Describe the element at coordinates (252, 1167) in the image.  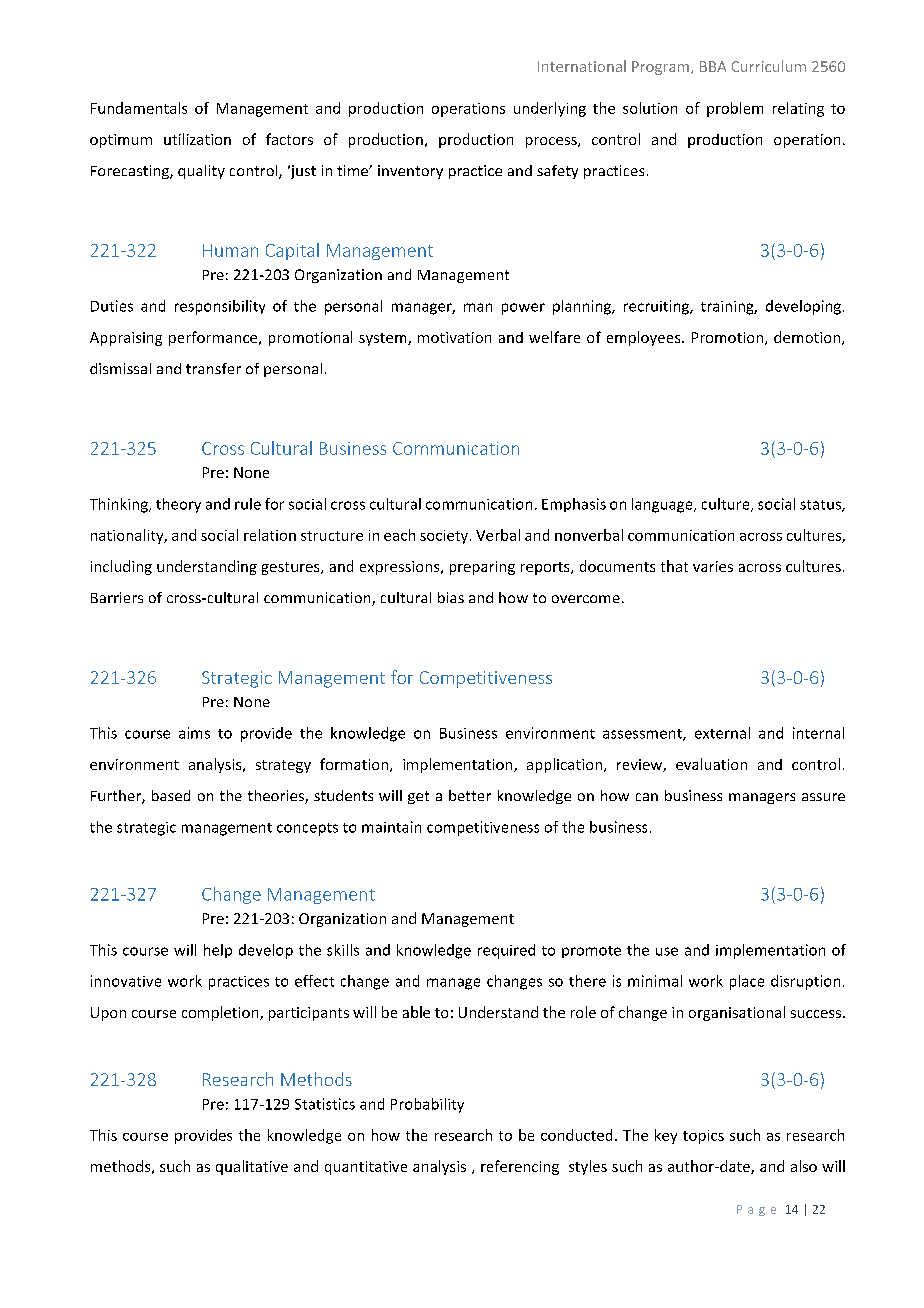
I see `qualitative` at that location.
